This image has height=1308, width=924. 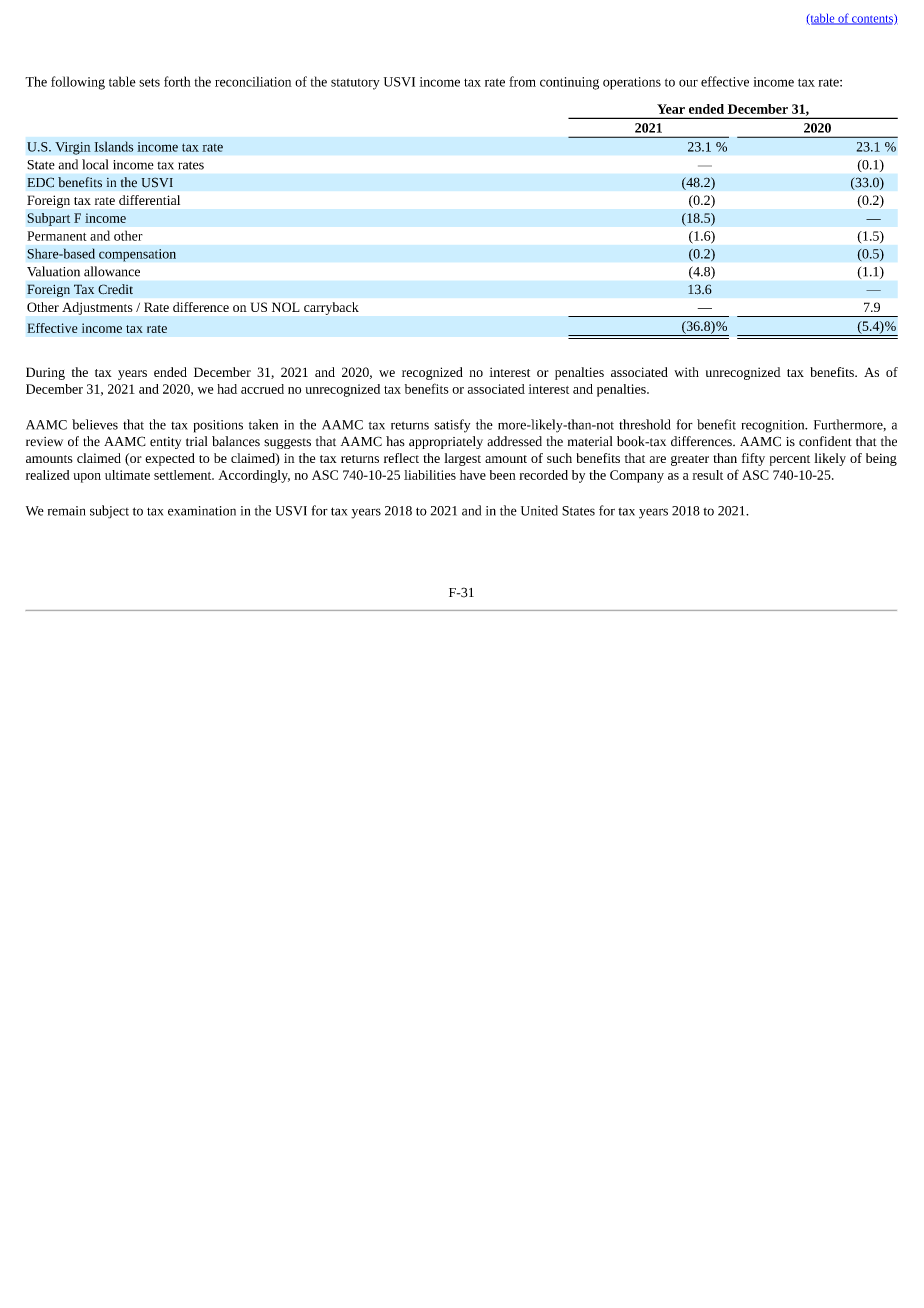 What do you see at coordinates (632, 83) in the image?
I see `operations` at bounding box center [632, 83].
